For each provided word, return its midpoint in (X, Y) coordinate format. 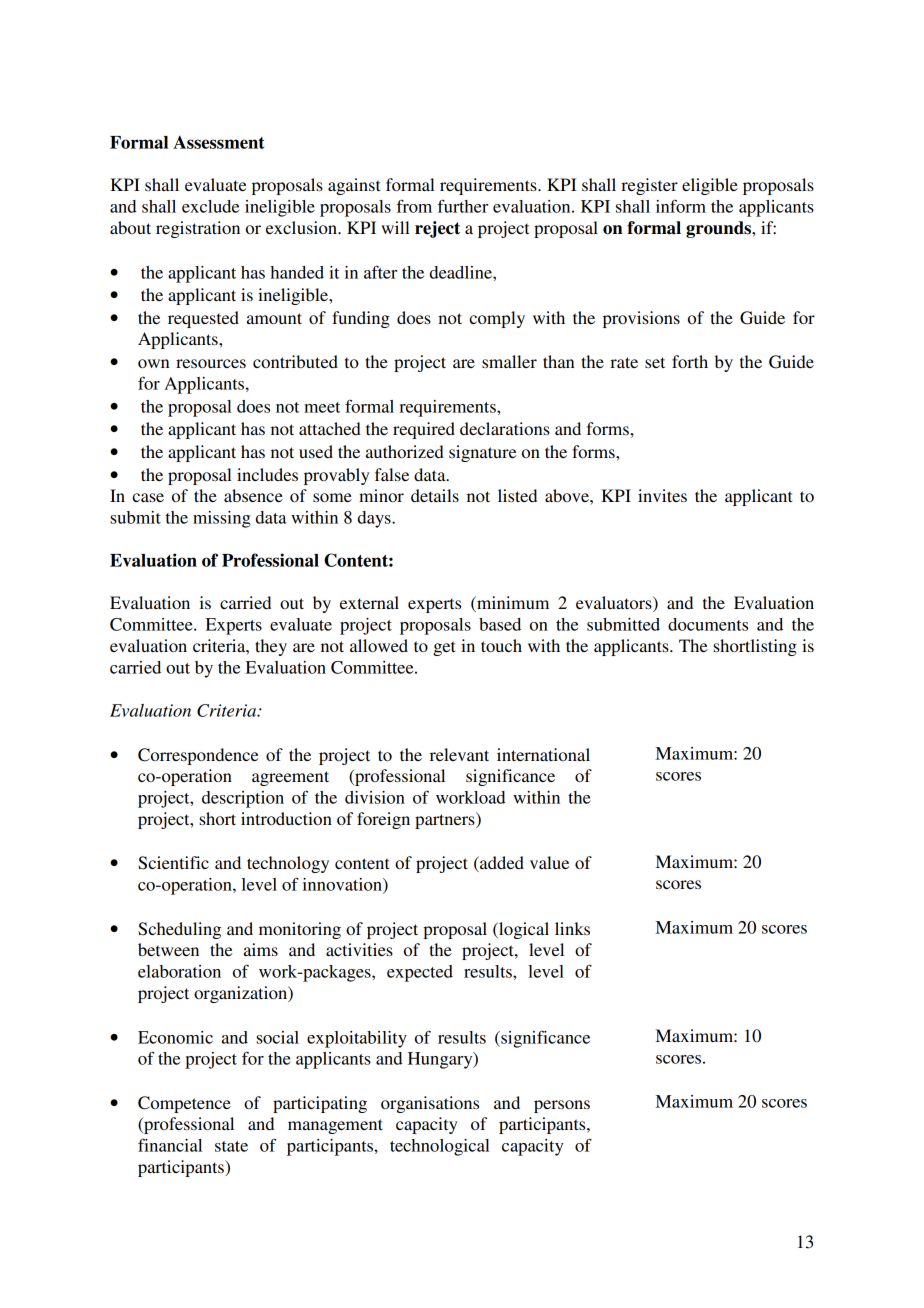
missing (222, 519)
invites (662, 495)
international (543, 754)
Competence (184, 1104)
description (243, 799)
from (414, 206)
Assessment (219, 142)
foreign (383, 820)
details (435, 495)
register (649, 186)
